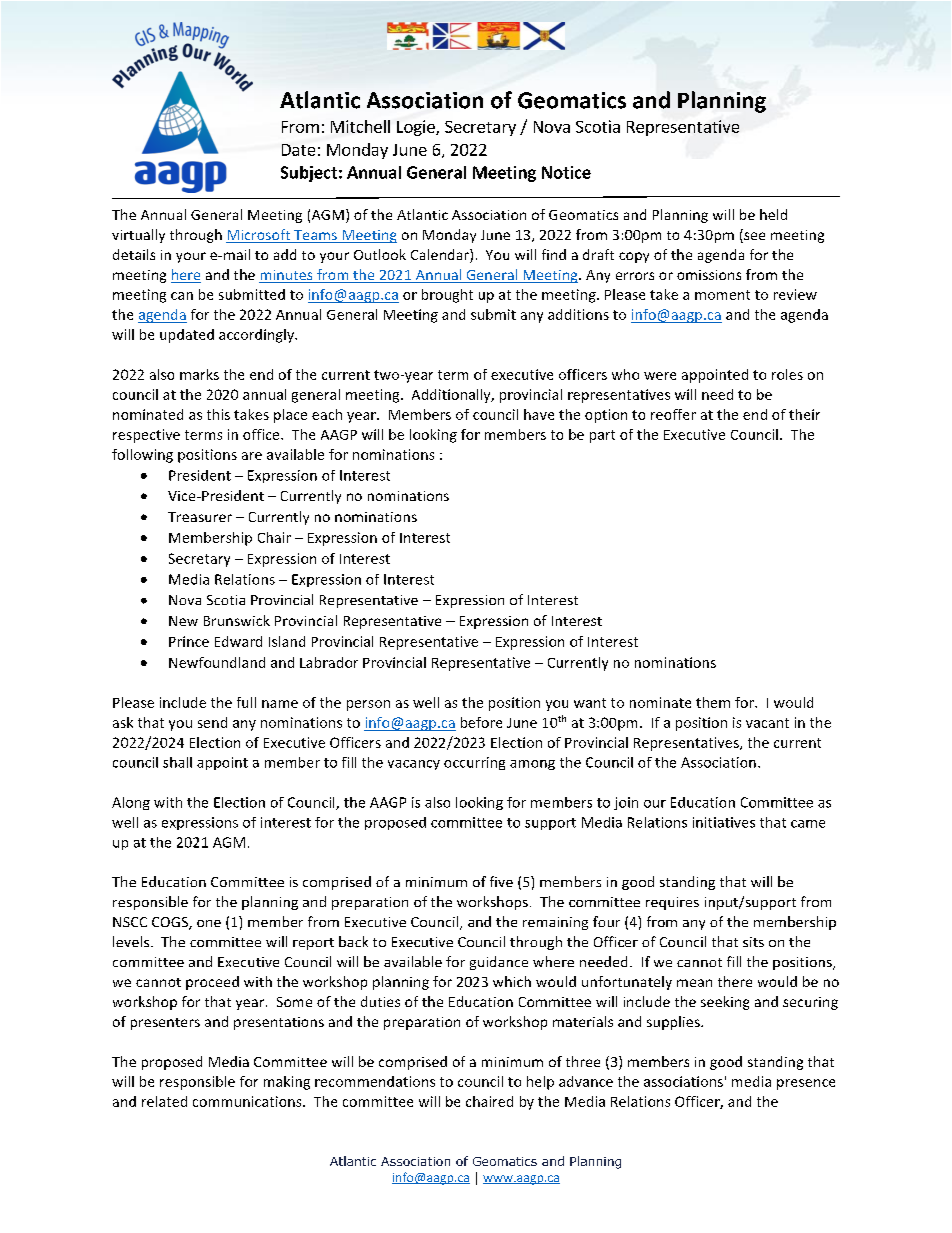 The height and width of the document is (1233, 952). What do you see at coordinates (309, 174) in the document?
I see `Subject` at bounding box center [309, 174].
